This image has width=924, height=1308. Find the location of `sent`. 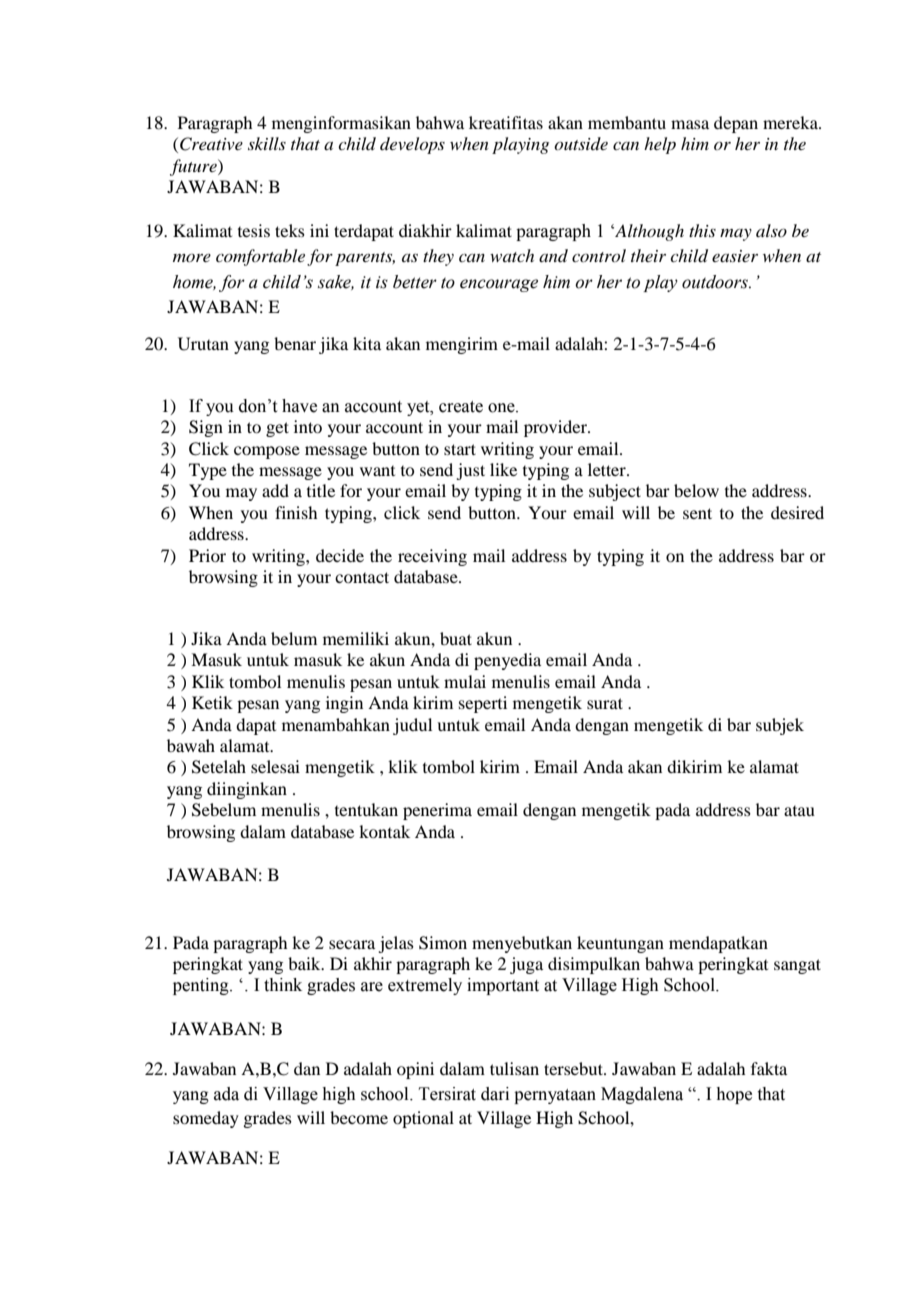

sent is located at coordinates (697, 513).
